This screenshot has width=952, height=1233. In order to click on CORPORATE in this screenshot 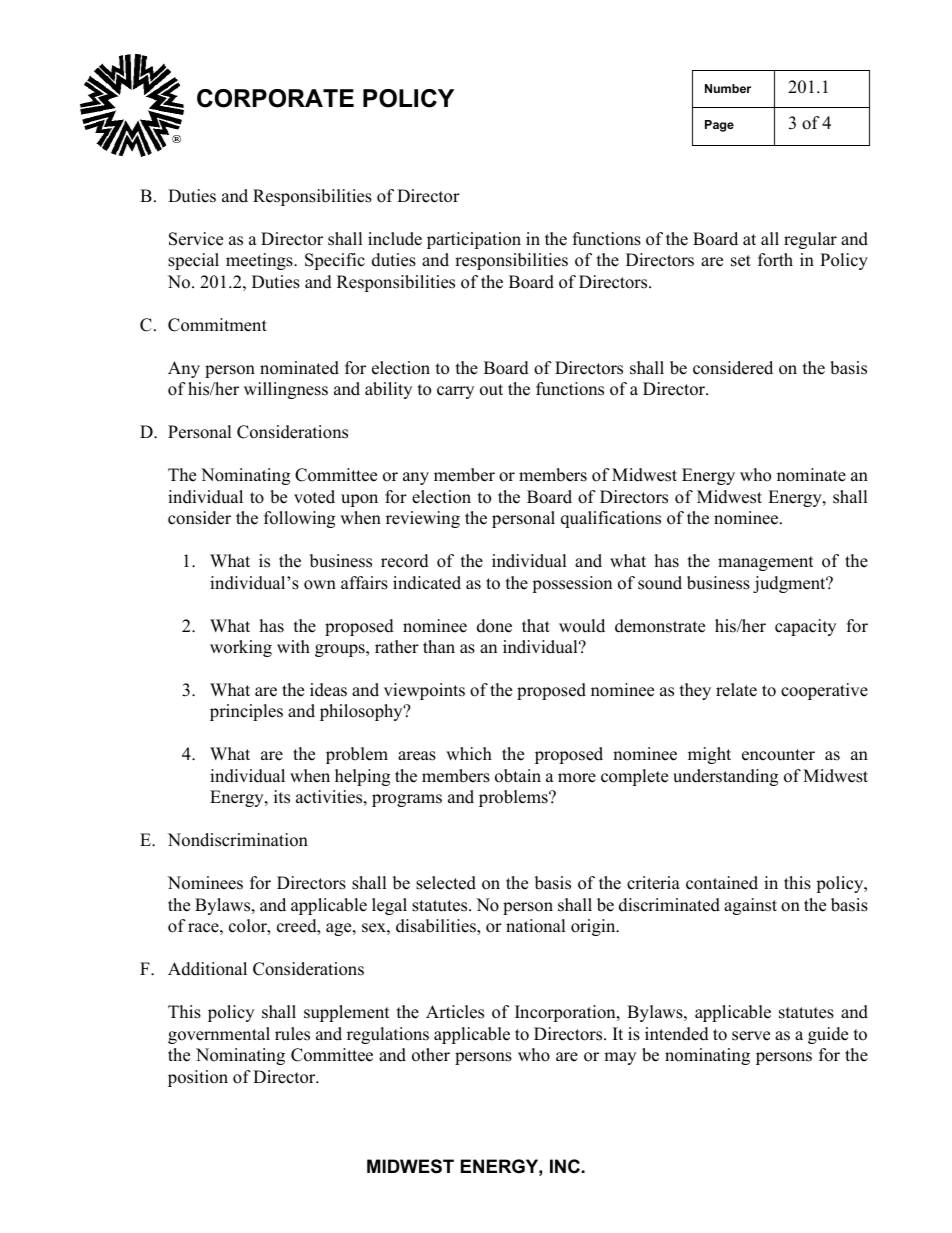, I will do `click(275, 98)`.
